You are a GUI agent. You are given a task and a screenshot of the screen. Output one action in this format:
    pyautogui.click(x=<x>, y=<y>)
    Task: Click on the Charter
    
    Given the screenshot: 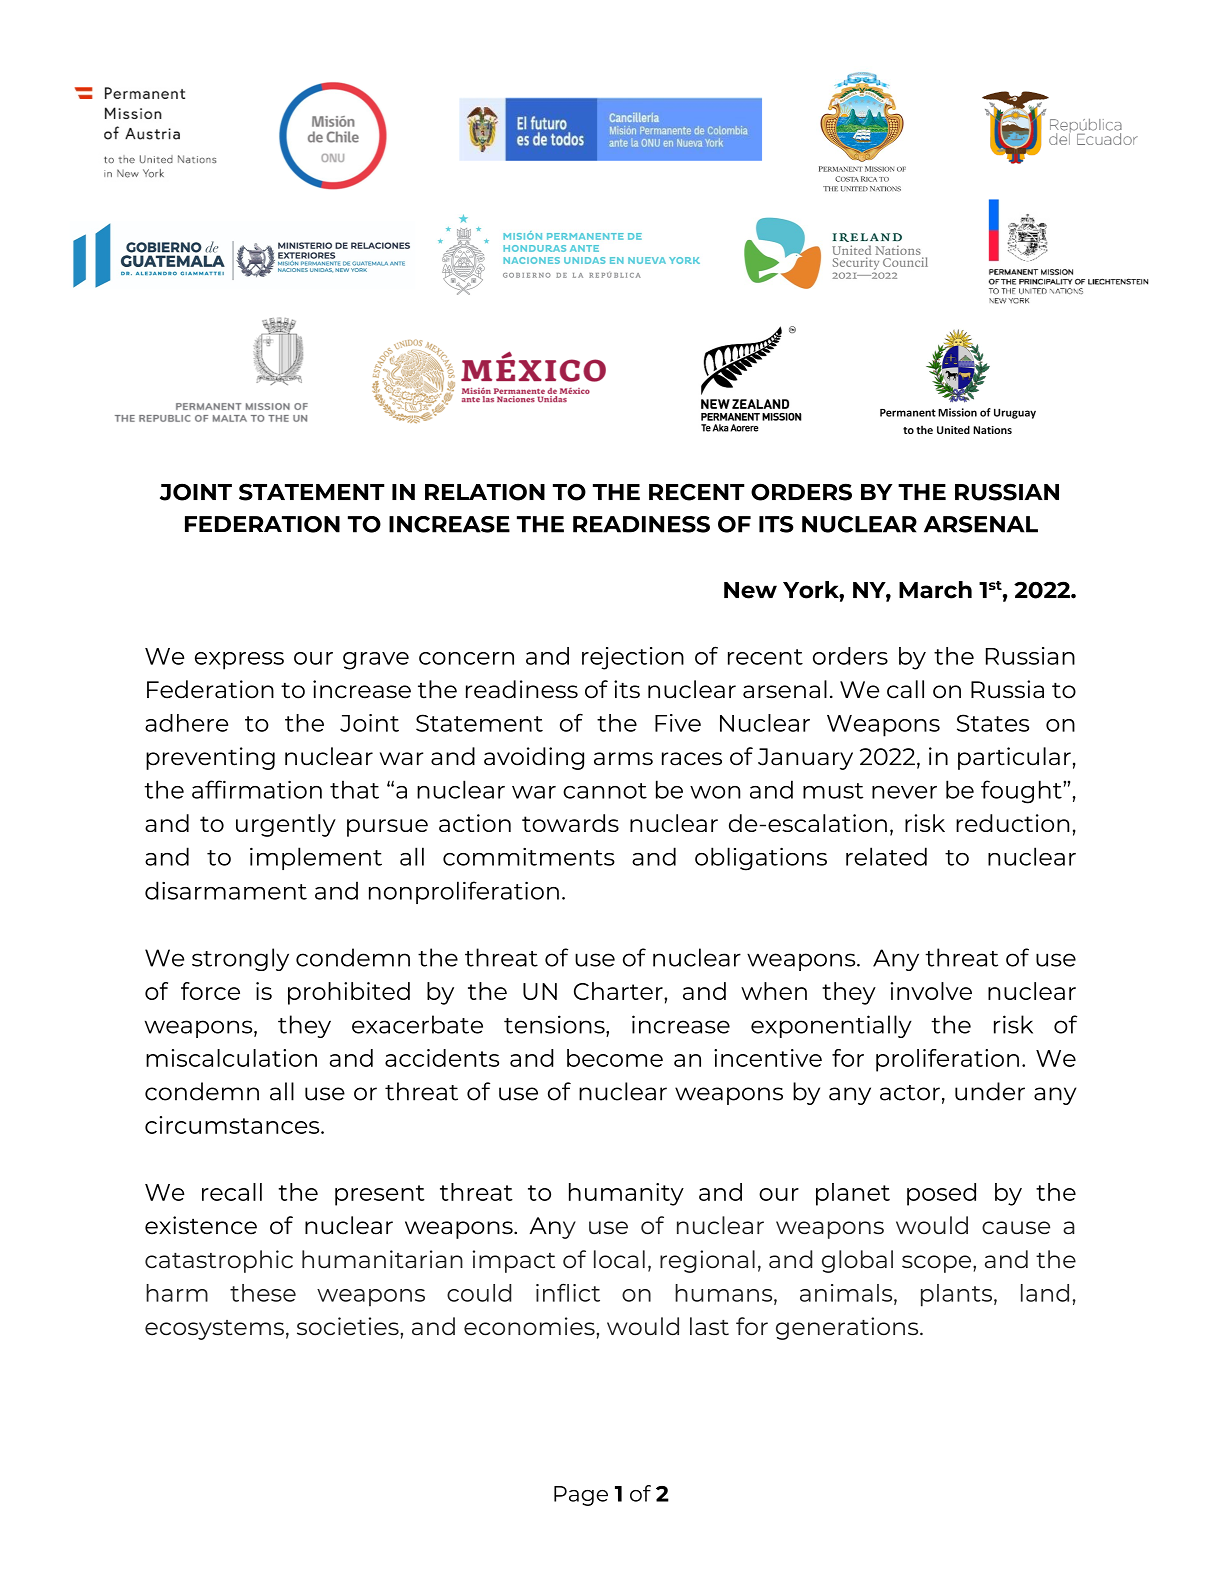 What is the action you would take?
    pyautogui.click(x=619, y=991)
